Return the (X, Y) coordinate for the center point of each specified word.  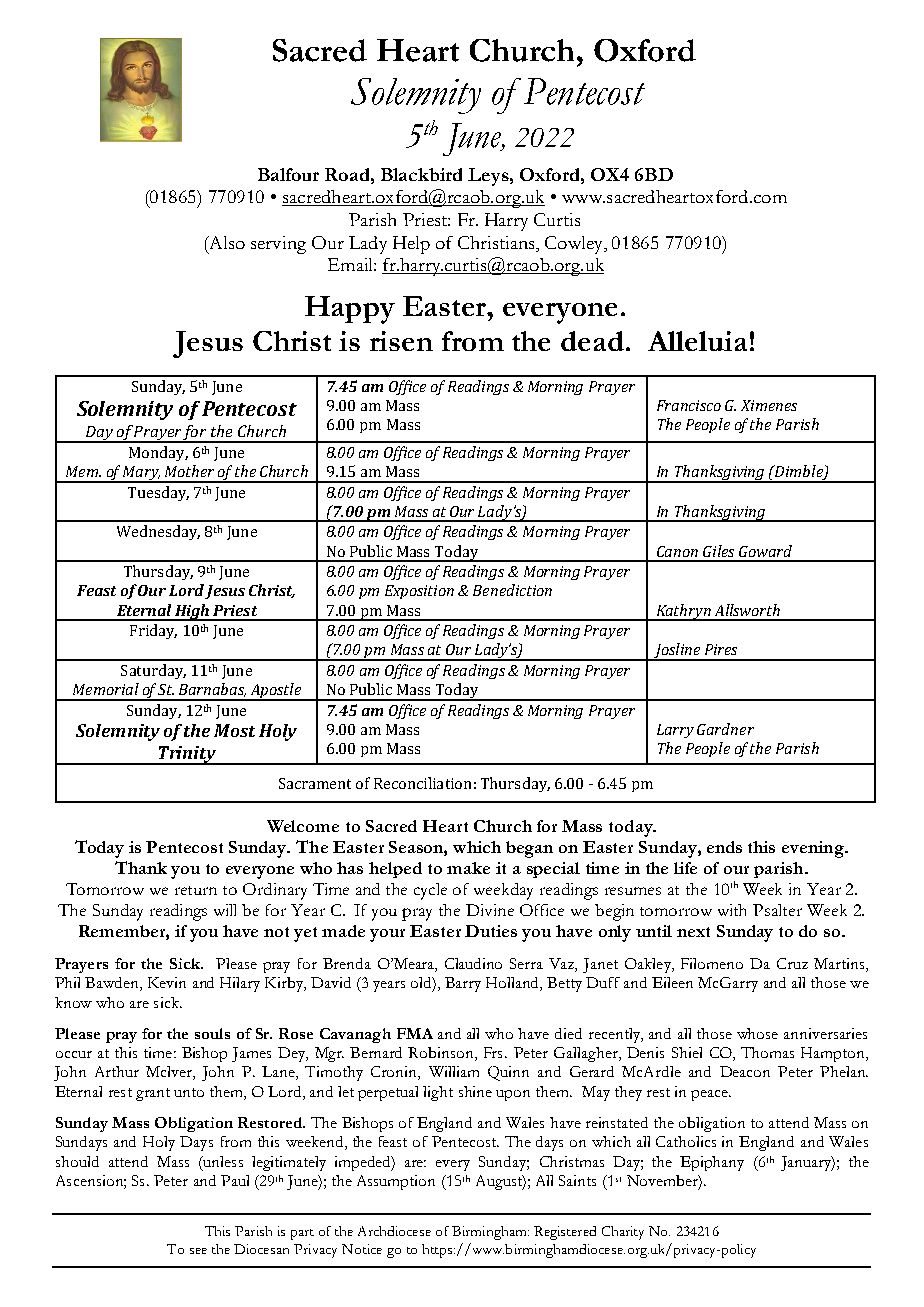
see (198, 1251)
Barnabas (212, 690)
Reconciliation (422, 783)
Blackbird (421, 174)
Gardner (725, 729)
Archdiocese (394, 1231)
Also (226, 242)
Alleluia (697, 341)
